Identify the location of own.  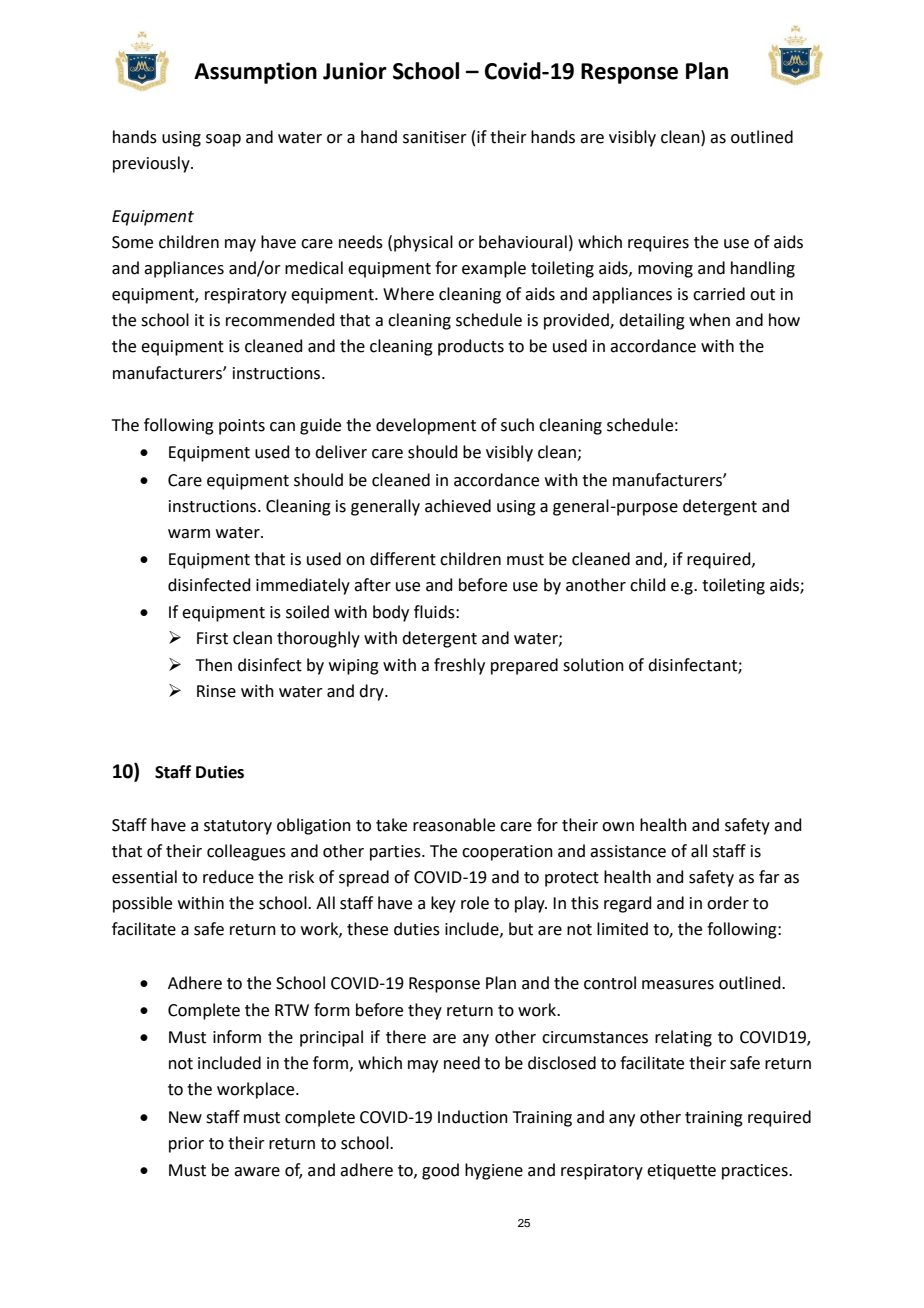
(618, 827).
